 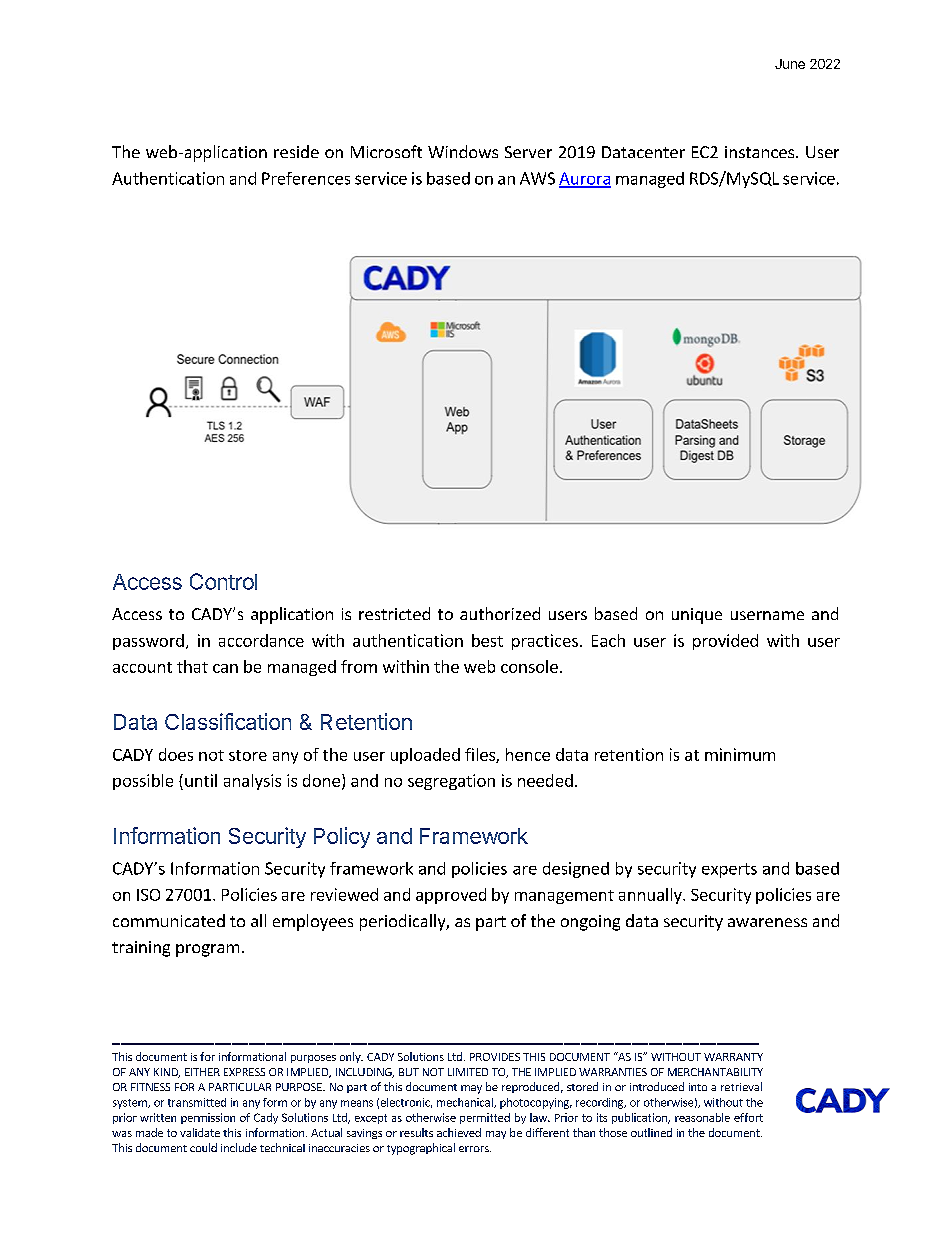 I want to click on unique, so click(x=697, y=616).
